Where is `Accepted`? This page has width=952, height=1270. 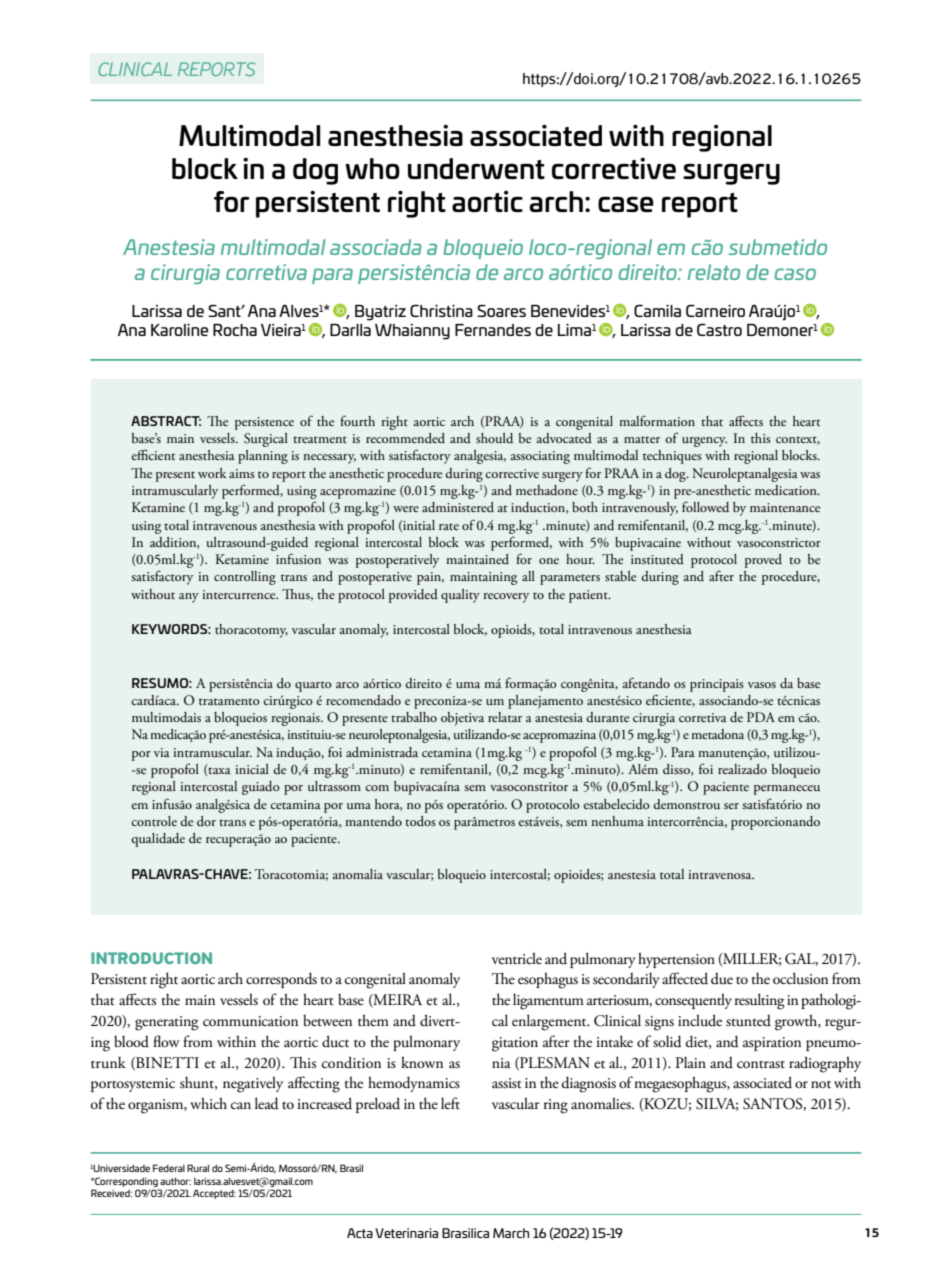
Accepted is located at coordinates (214, 1194).
